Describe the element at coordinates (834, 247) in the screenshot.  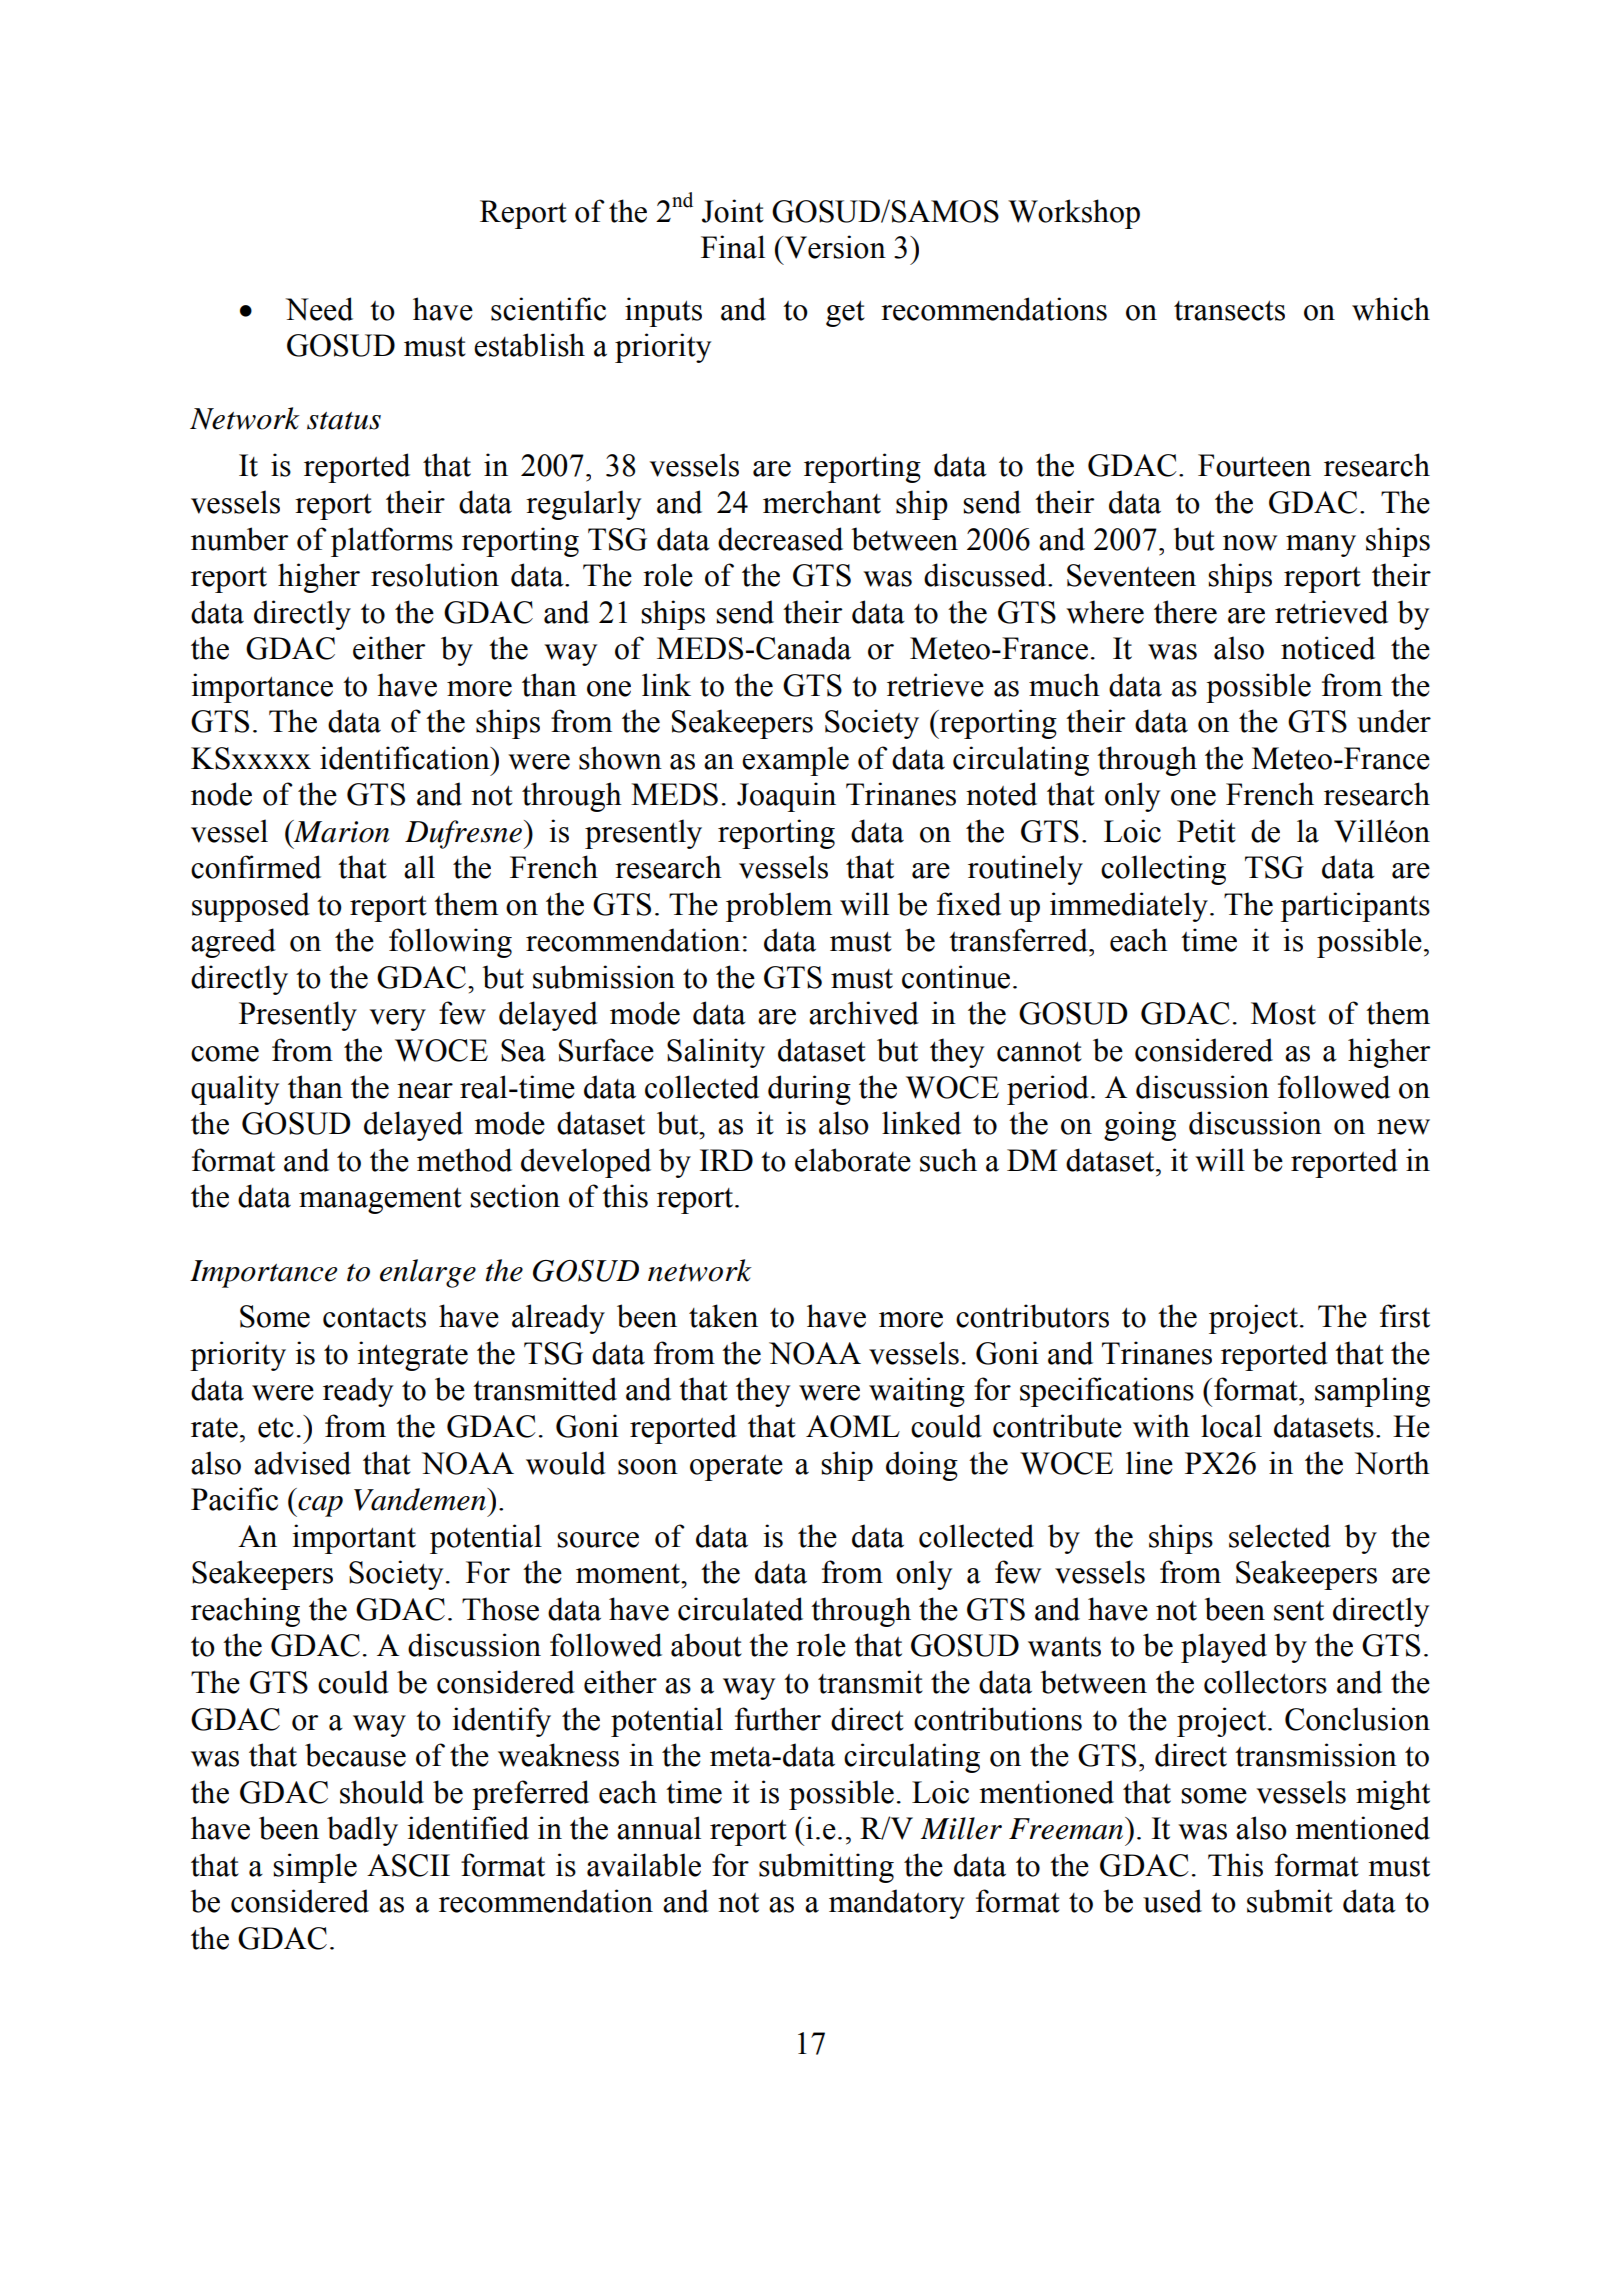
I see `Version` at that location.
